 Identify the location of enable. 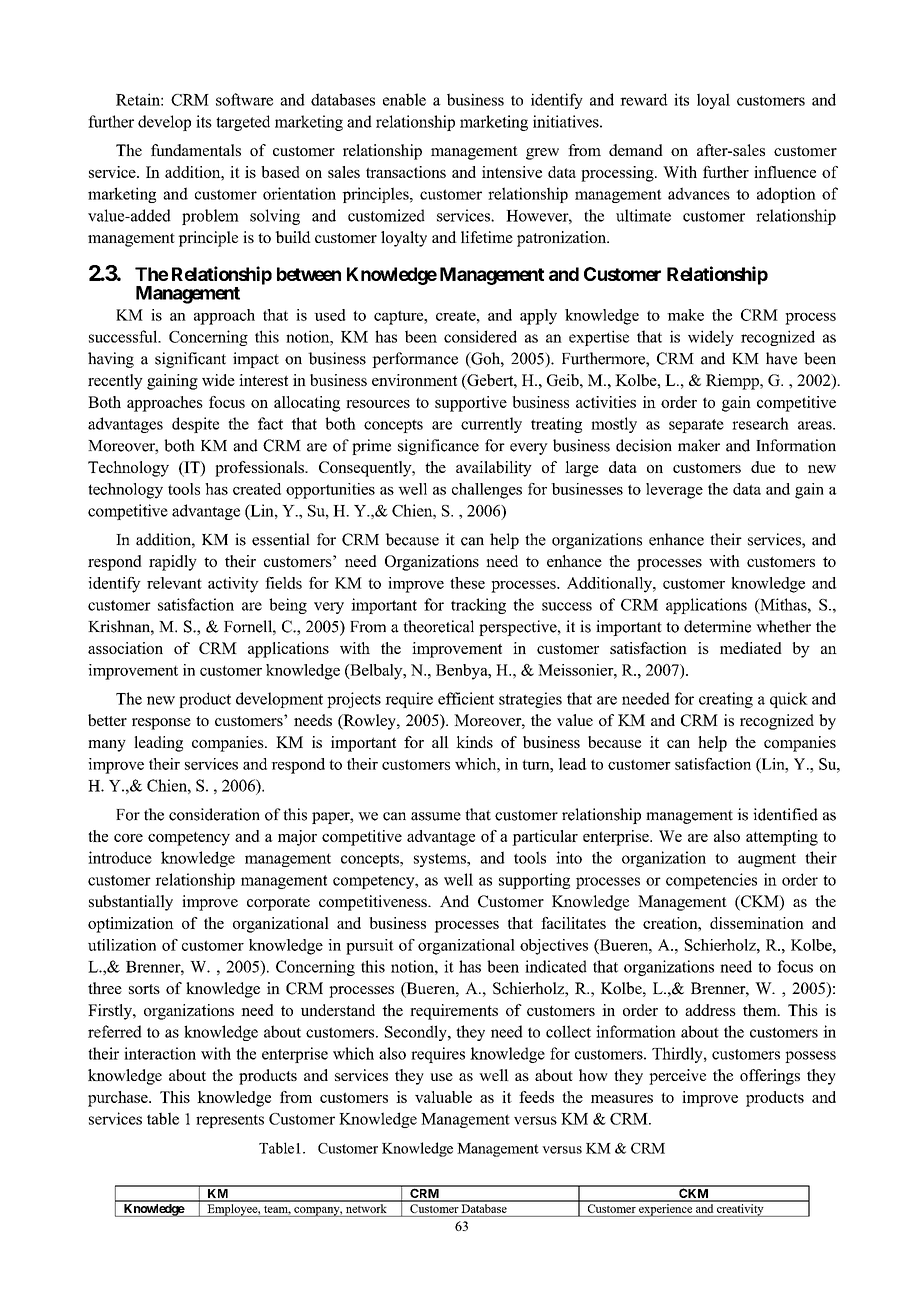
(404, 99).
